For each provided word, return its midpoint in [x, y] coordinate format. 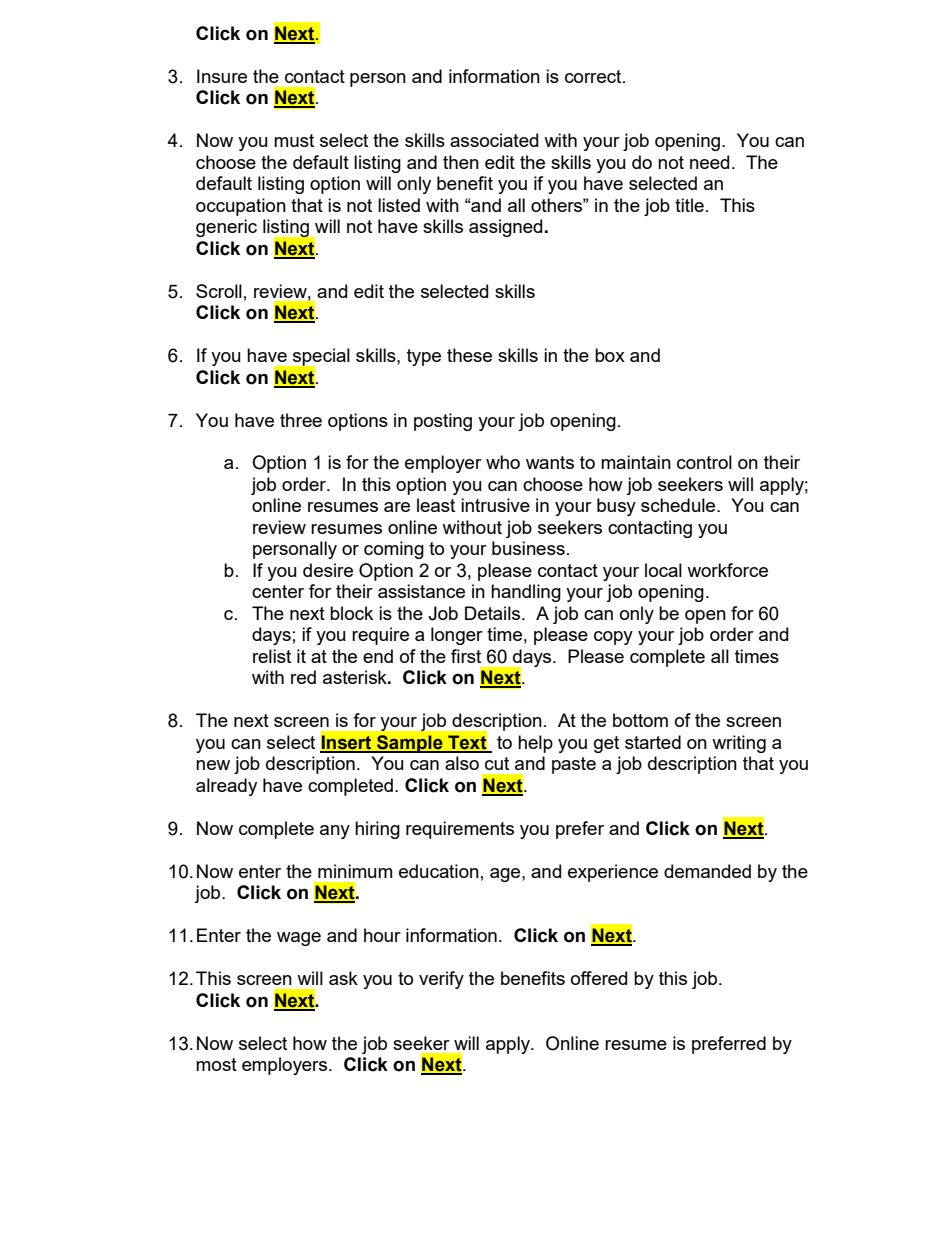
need [709, 162]
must [294, 140]
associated [494, 140]
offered [599, 978]
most [216, 1064]
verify [441, 980]
